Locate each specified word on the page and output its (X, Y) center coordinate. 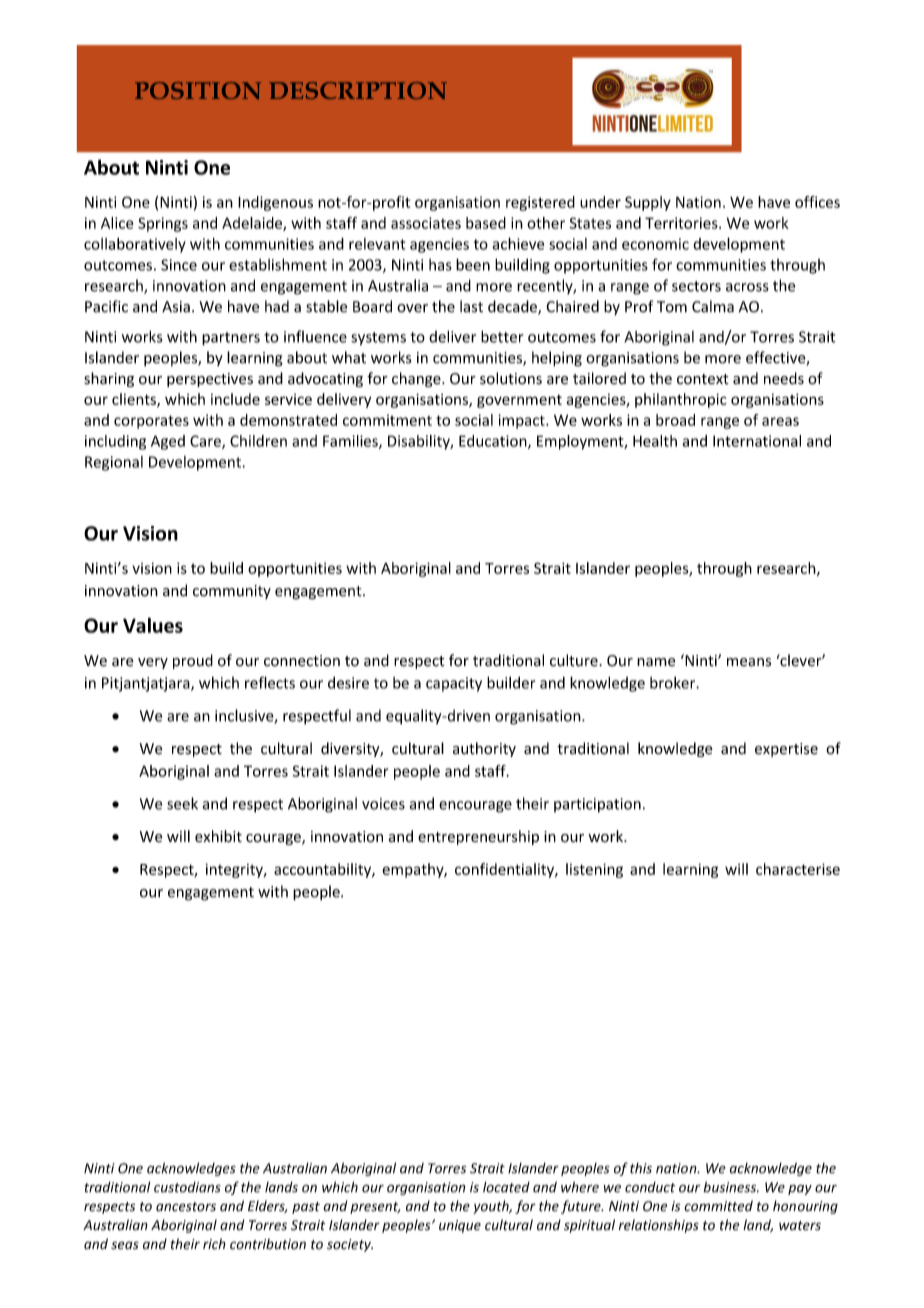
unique (460, 1226)
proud (193, 661)
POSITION (198, 90)
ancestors (186, 1207)
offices (817, 202)
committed (718, 1206)
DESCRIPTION (358, 90)
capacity (454, 684)
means (749, 662)
